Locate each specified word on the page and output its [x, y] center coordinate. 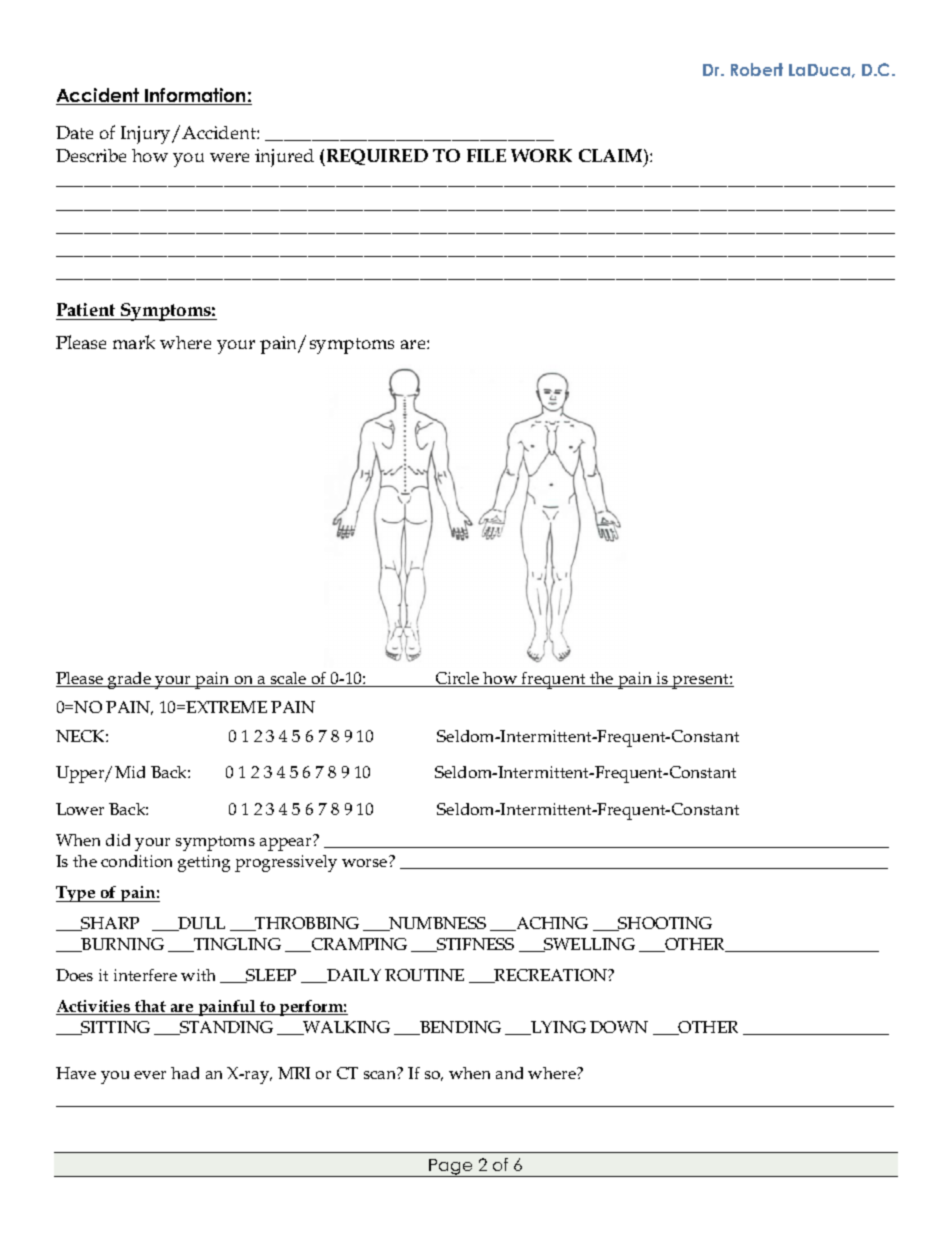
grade [129, 680]
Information [195, 96]
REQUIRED [376, 157]
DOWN [619, 1027]
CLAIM [612, 155]
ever [150, 1075]
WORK [541, 155]
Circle [457, 679]
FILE [486, 155]
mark [134, 342]
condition [136, 861]
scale [289, 679]
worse [364, 863]
